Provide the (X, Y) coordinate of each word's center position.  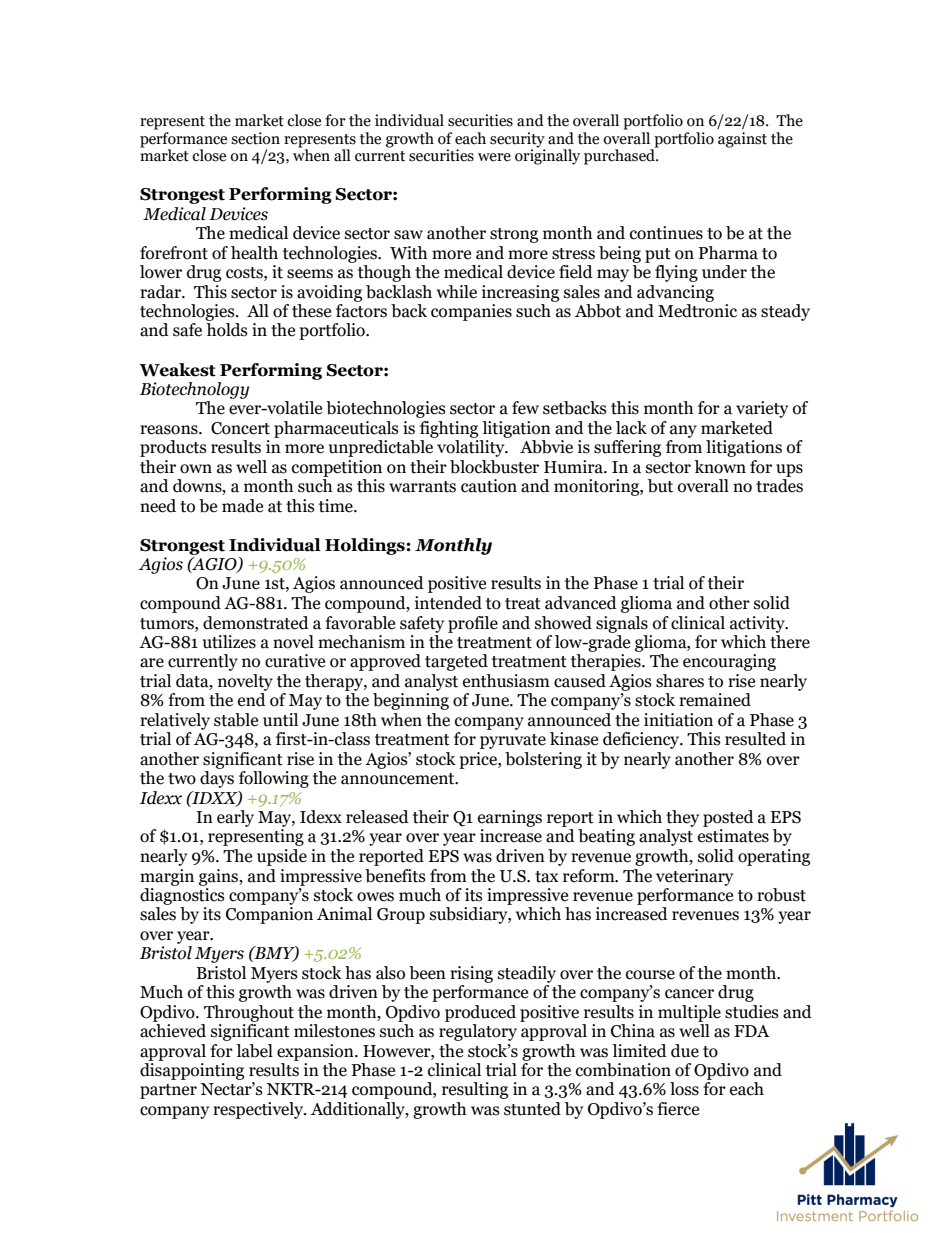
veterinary (694, 877)
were (494, 157)
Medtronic (697, 311)
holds (227, 330)
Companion (269, 915)
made (242, 506)
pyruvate (513, 741)
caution (489, 486)
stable (236, 720)
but (660, 486)
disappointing (192, 1071)
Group (401, 916)
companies (471, 312)
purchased (620, 156)
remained (715, 700)
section (255, 138)
